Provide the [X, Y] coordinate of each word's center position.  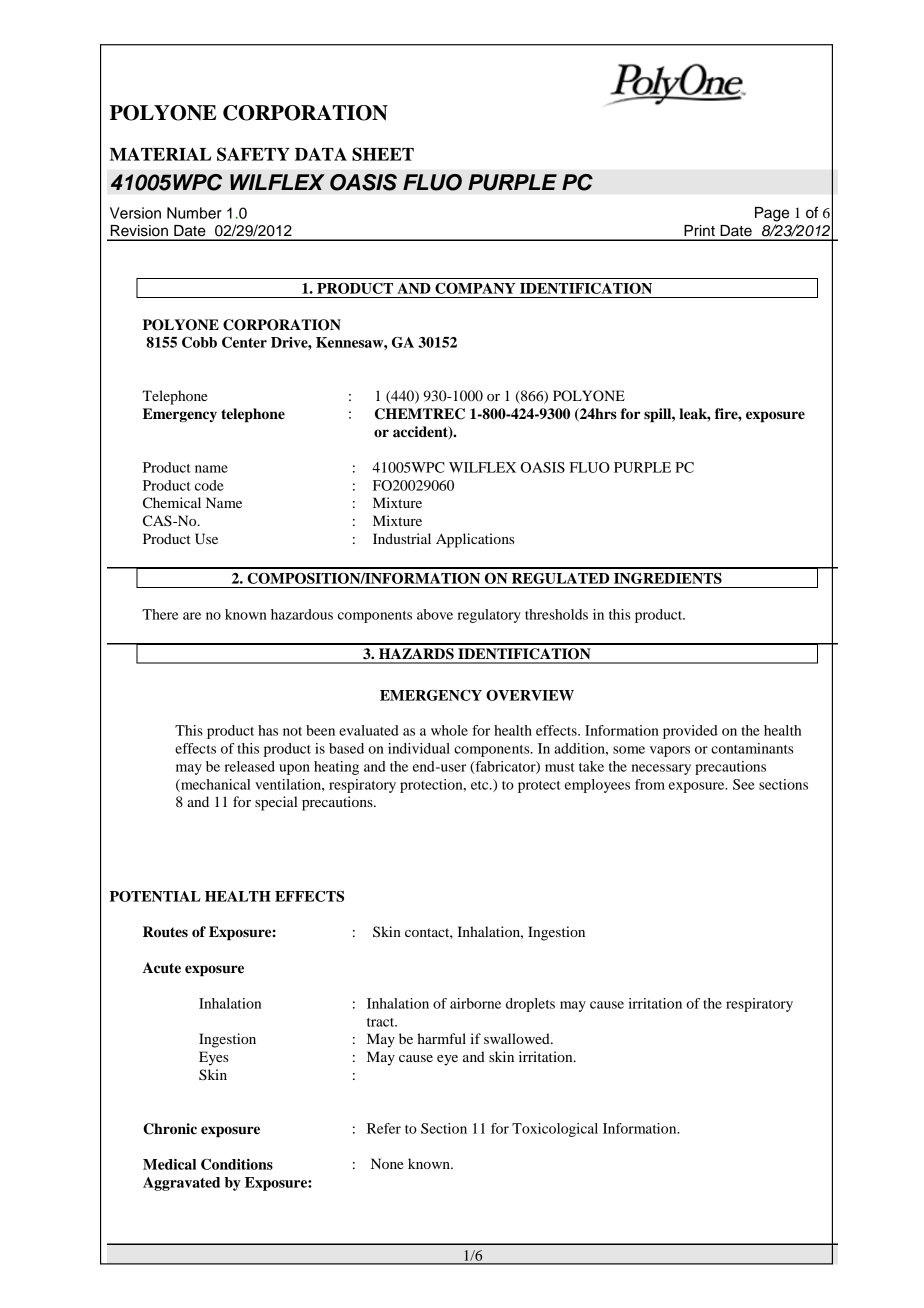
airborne [475, 1003]
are [192, 616]
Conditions [237, 1164]
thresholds [556, 614]
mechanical [215, 785]
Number [194, 213]
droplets [530, 1005]
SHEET [383, 154]
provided [690, 732]
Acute [161, 968]
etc [481, 785]
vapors [670, 751]
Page [772, 214]
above [435, 614]
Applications [475, 540]
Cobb [199, 342]
